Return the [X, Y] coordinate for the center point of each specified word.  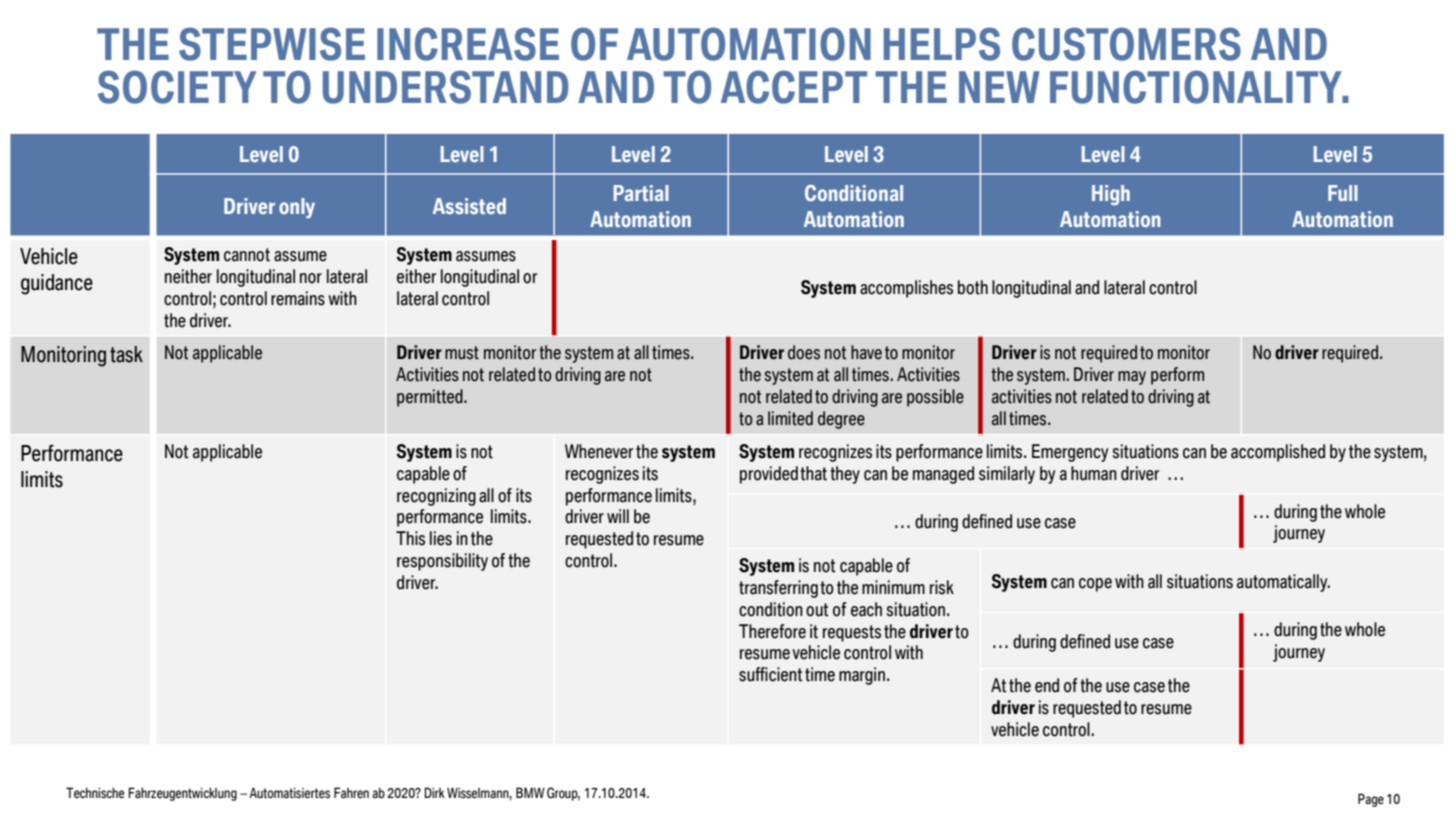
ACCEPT [794, 87]
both [973, 287]
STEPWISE [272, 44]
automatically [1283, 583]
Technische [95, 793]
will [618, 516]
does [804, 352]
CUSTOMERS [1126, 44]
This [410, 538]
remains [298, 298]
